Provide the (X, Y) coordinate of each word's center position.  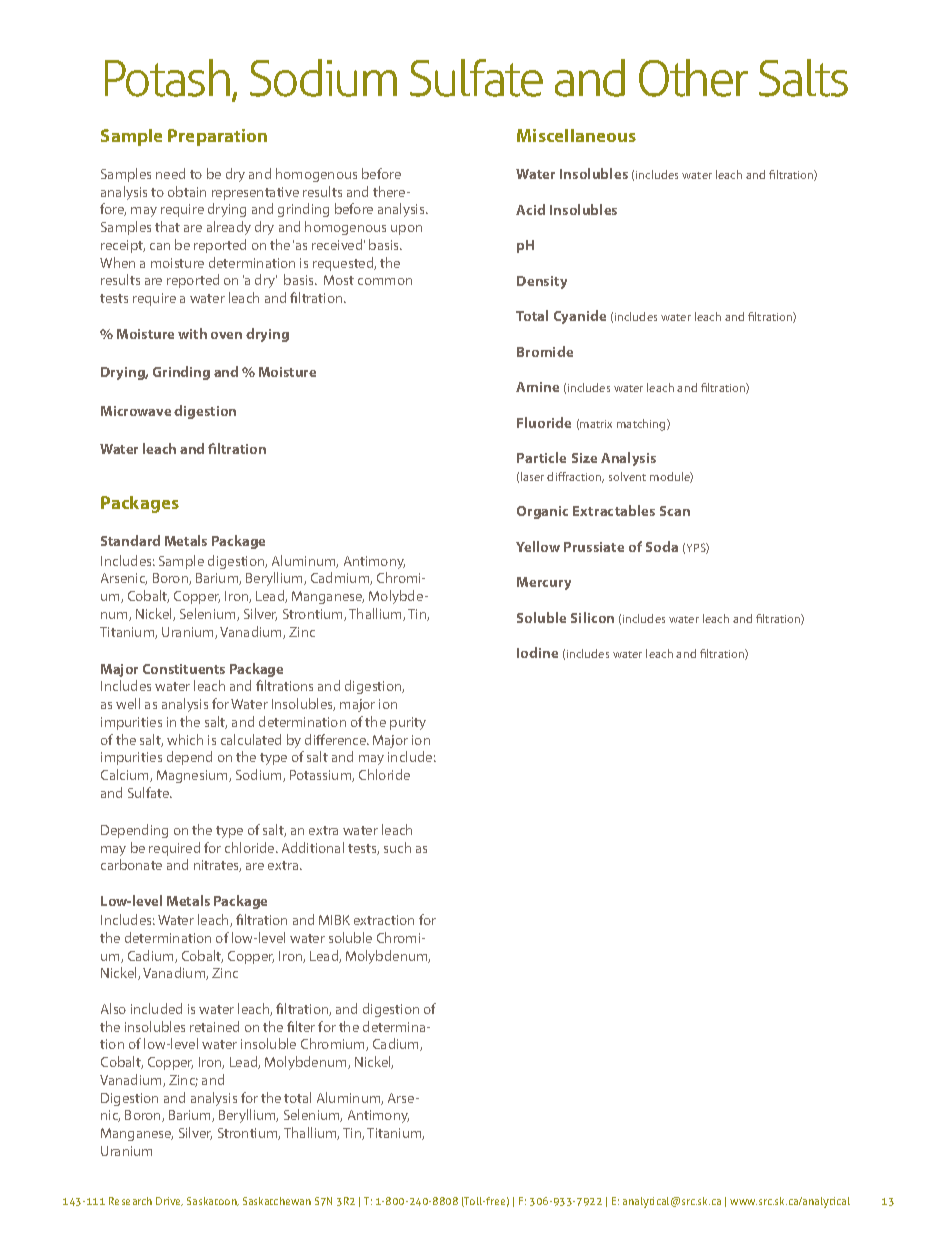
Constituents (184, 669)
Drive (169, 1201)
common (385, 281)
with (192, 333)
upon (406, 230)
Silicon (592, 617)
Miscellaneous (576, 135)
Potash (169, 79)
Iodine (537, 652)
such (397, 847)
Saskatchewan (277, 1201)
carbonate (131, 864)
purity (408, 723)
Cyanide (580, 317)
